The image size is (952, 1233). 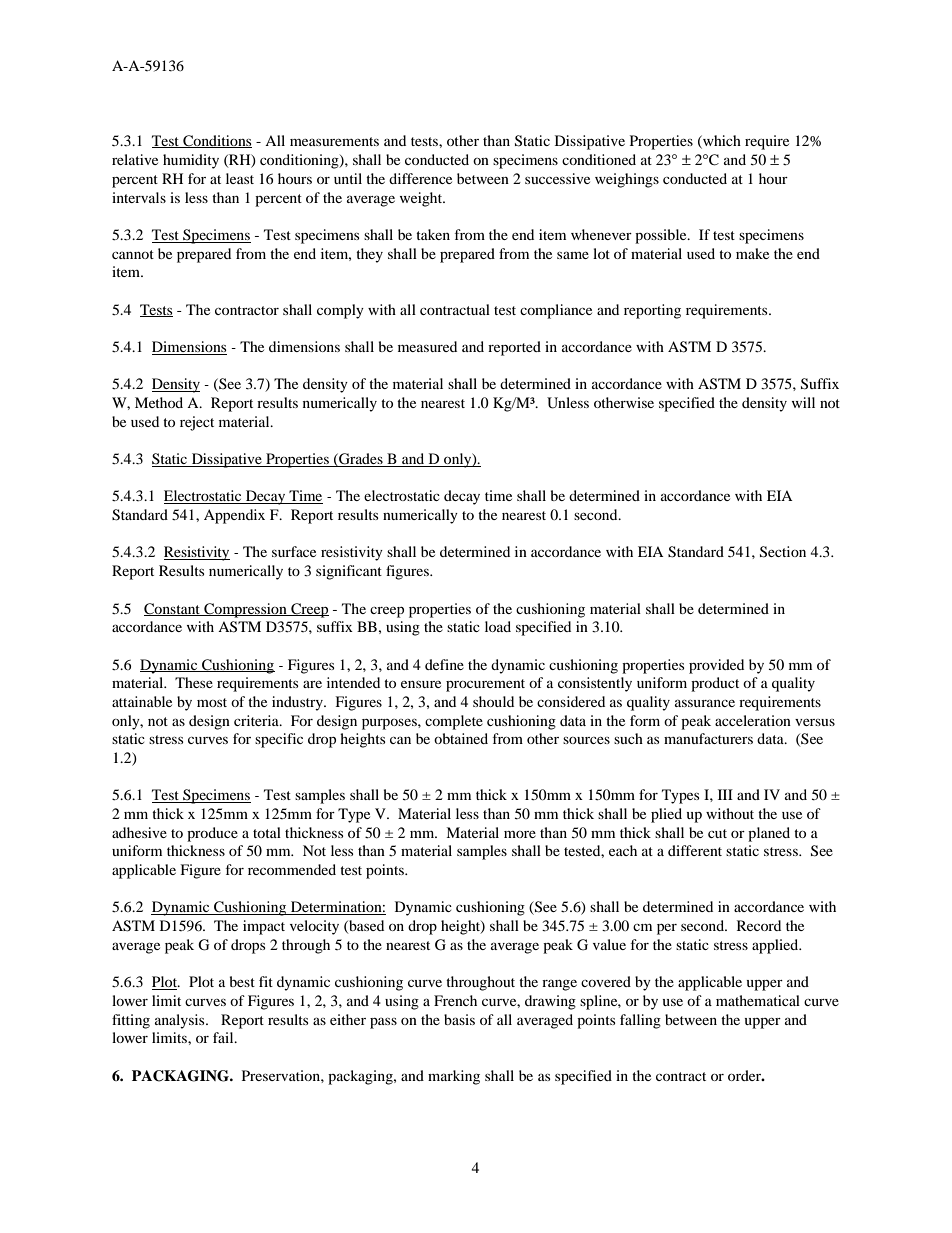 I want to click on humidity, so click(x=191, y=161).
